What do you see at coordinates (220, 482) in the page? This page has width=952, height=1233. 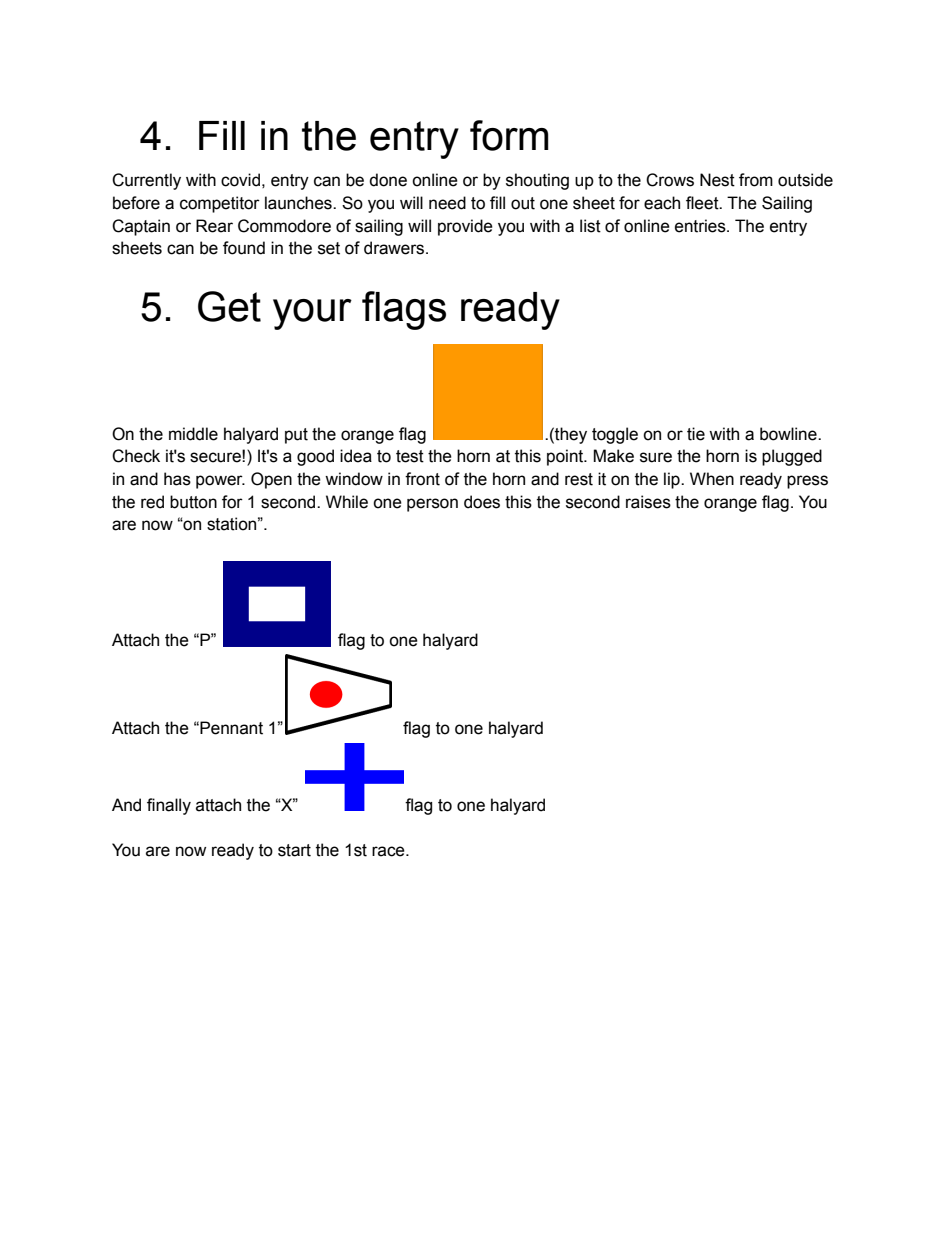 I see `power` at bounding box center [220, 482].
